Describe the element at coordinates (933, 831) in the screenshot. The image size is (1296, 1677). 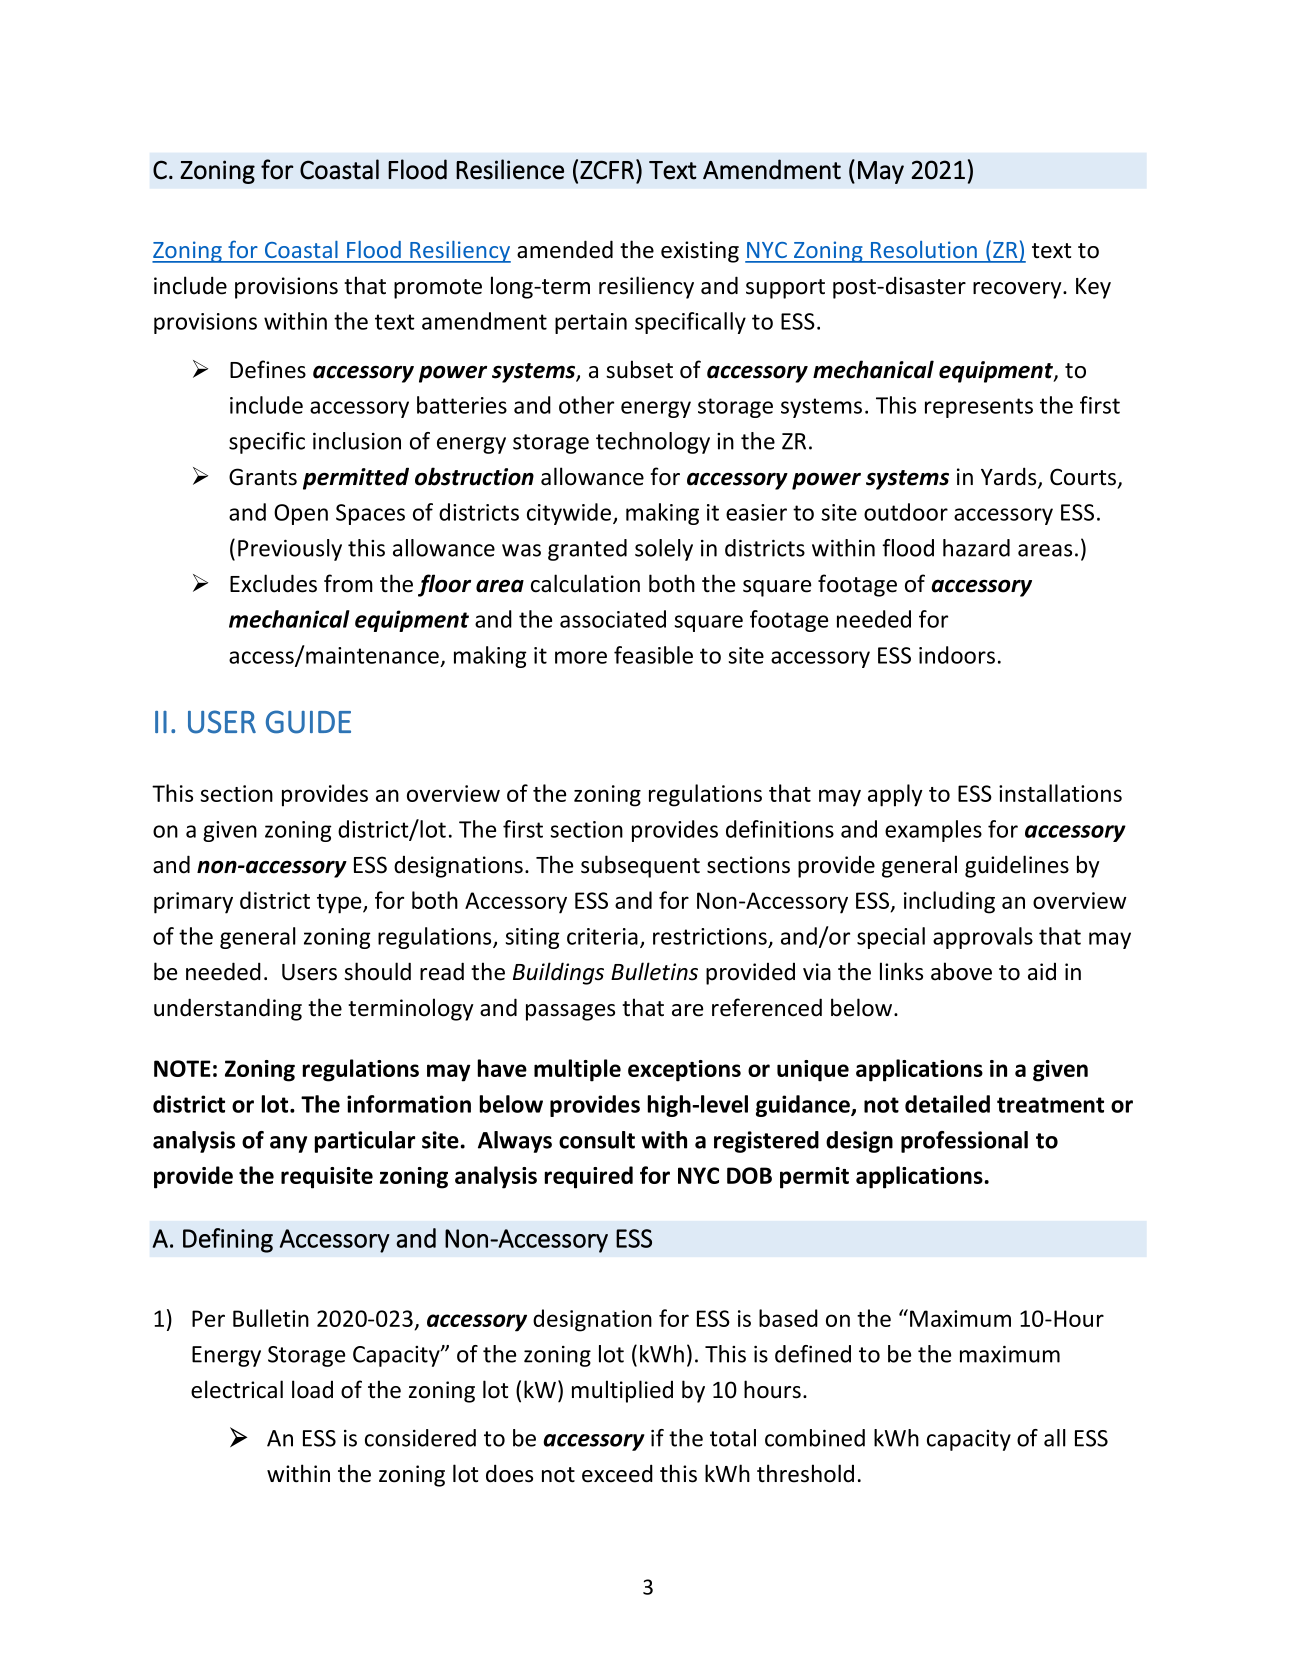
I see `examples` at that location.
